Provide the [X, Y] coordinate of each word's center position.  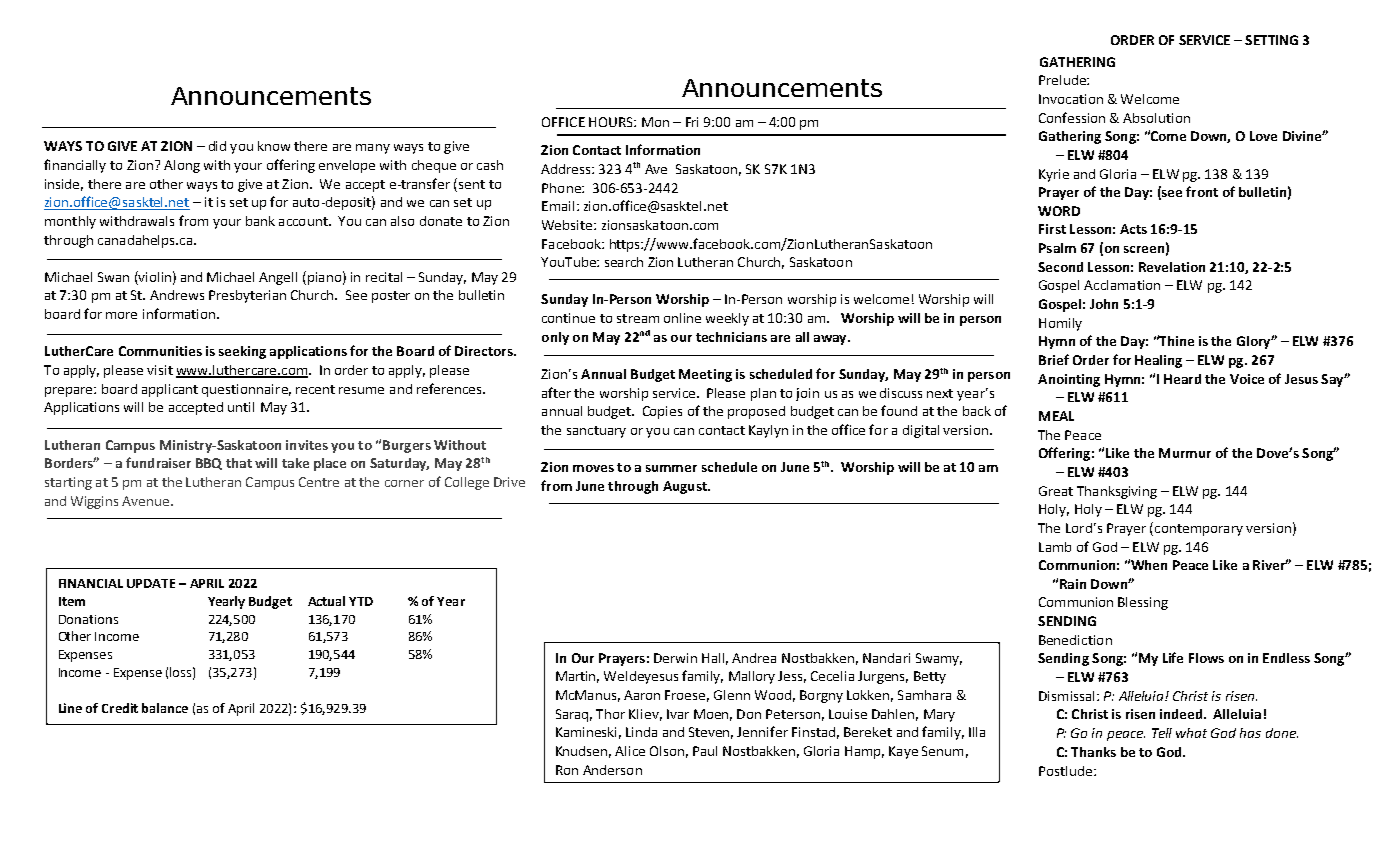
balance [165, 708]
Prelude [1063, 80]
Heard [1182, 379]
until [241, 407]
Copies [662, 412]
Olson [667, 751]
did [217, 146]
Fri [692, 122]
